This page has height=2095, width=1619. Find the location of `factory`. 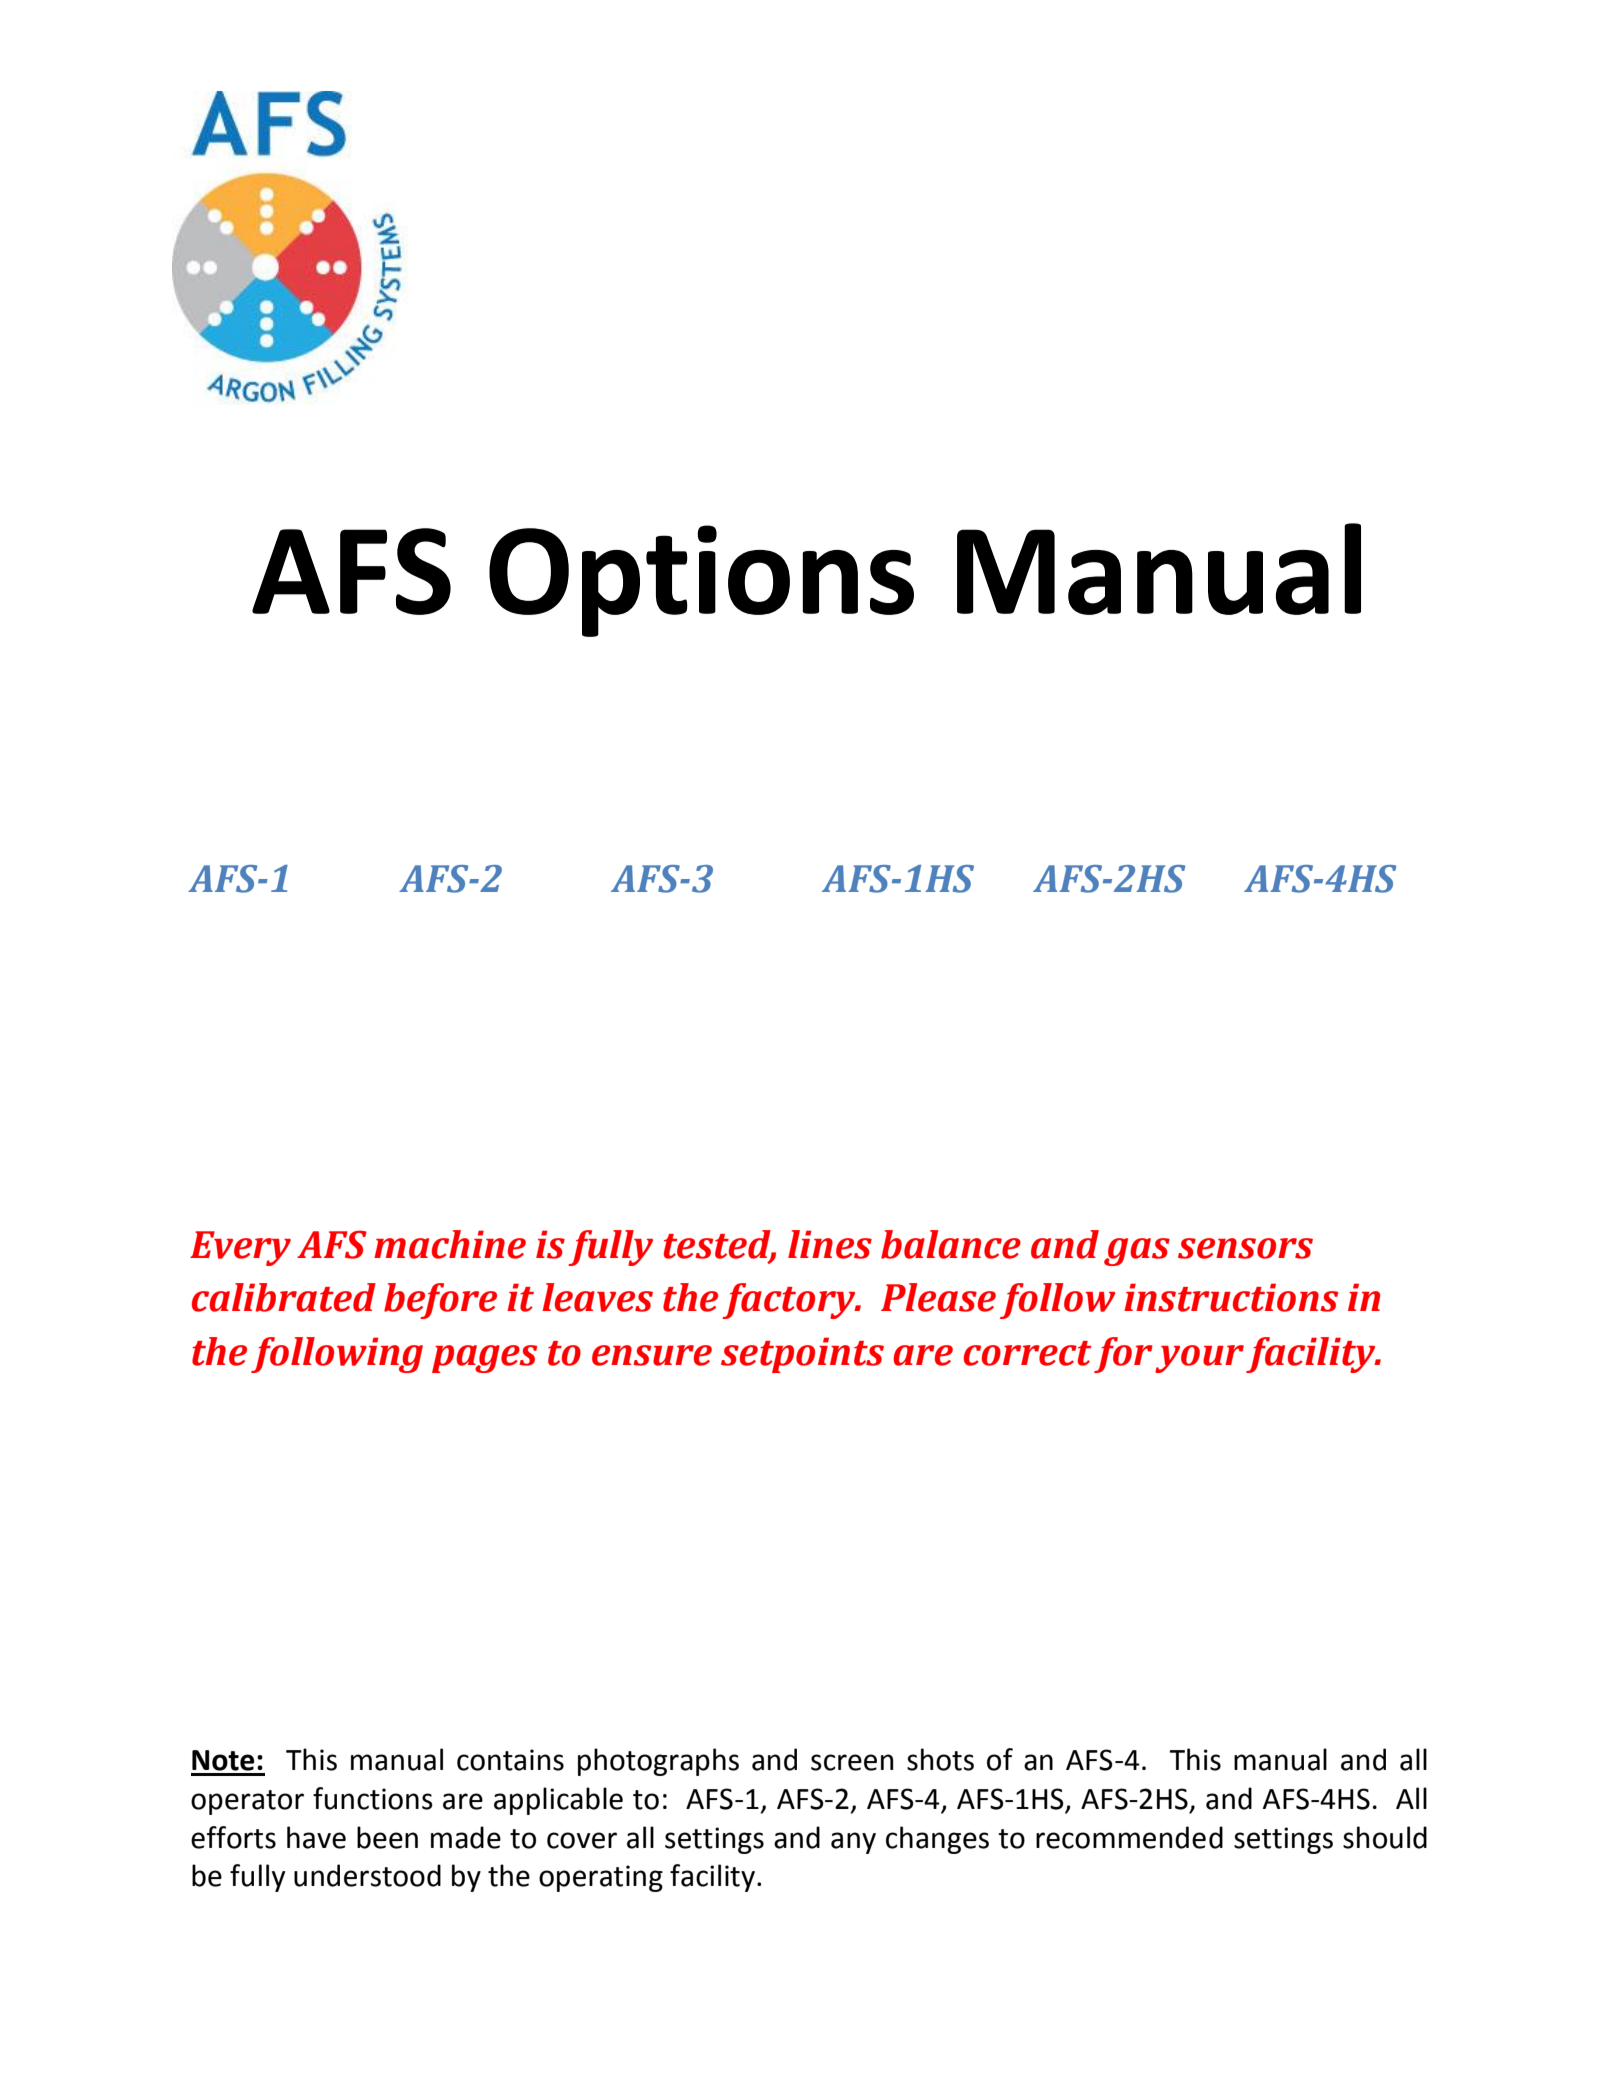

factory is located at coordinates (790, 1301).
